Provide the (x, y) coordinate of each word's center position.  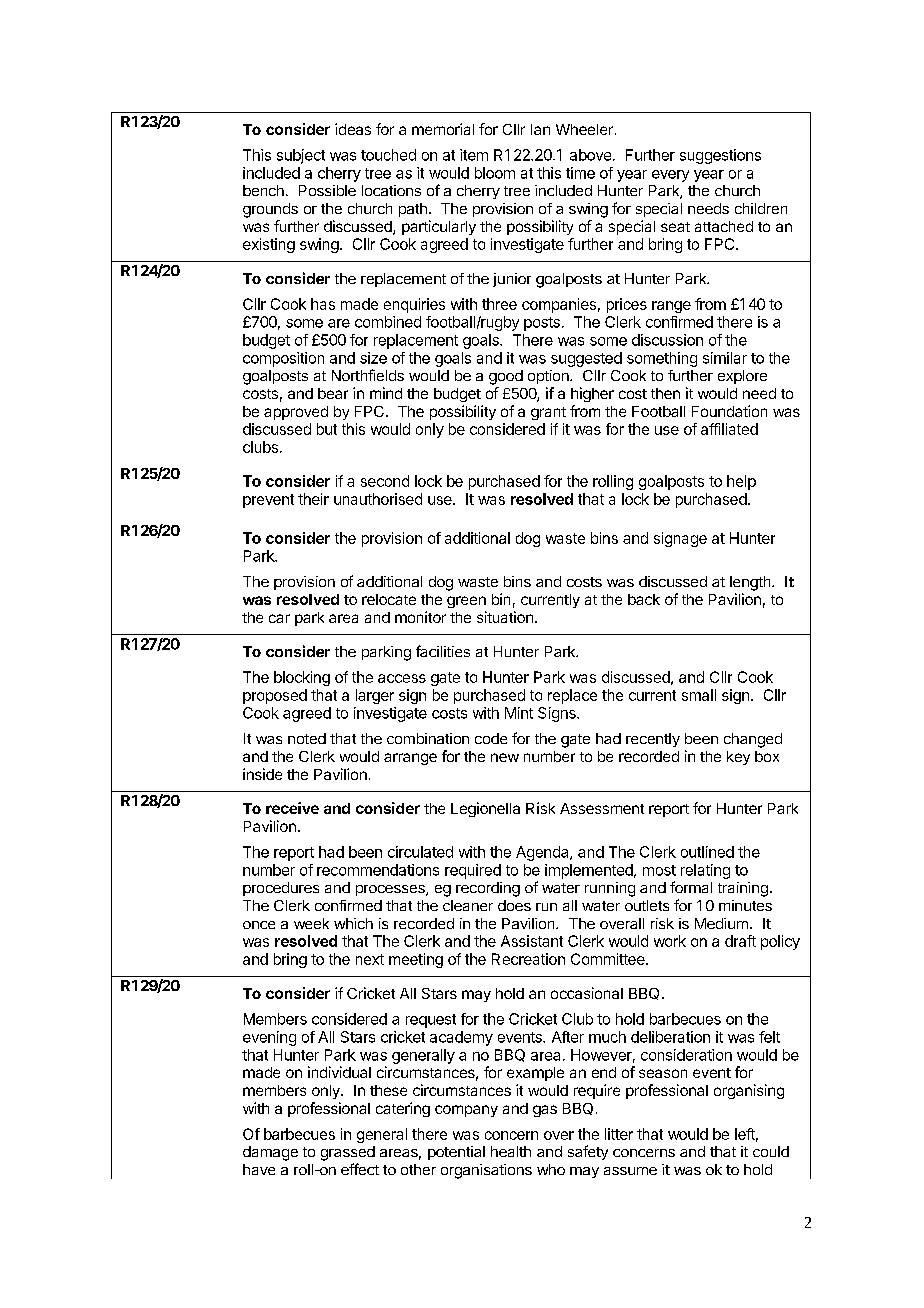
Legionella (485, 809)
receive (292, 808)
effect (360, 1169)
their (313, 499)
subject (301, 156)
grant (548, 413)
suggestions (720, 156)
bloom (495, 173)
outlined (707, 852)
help (741, 482)
